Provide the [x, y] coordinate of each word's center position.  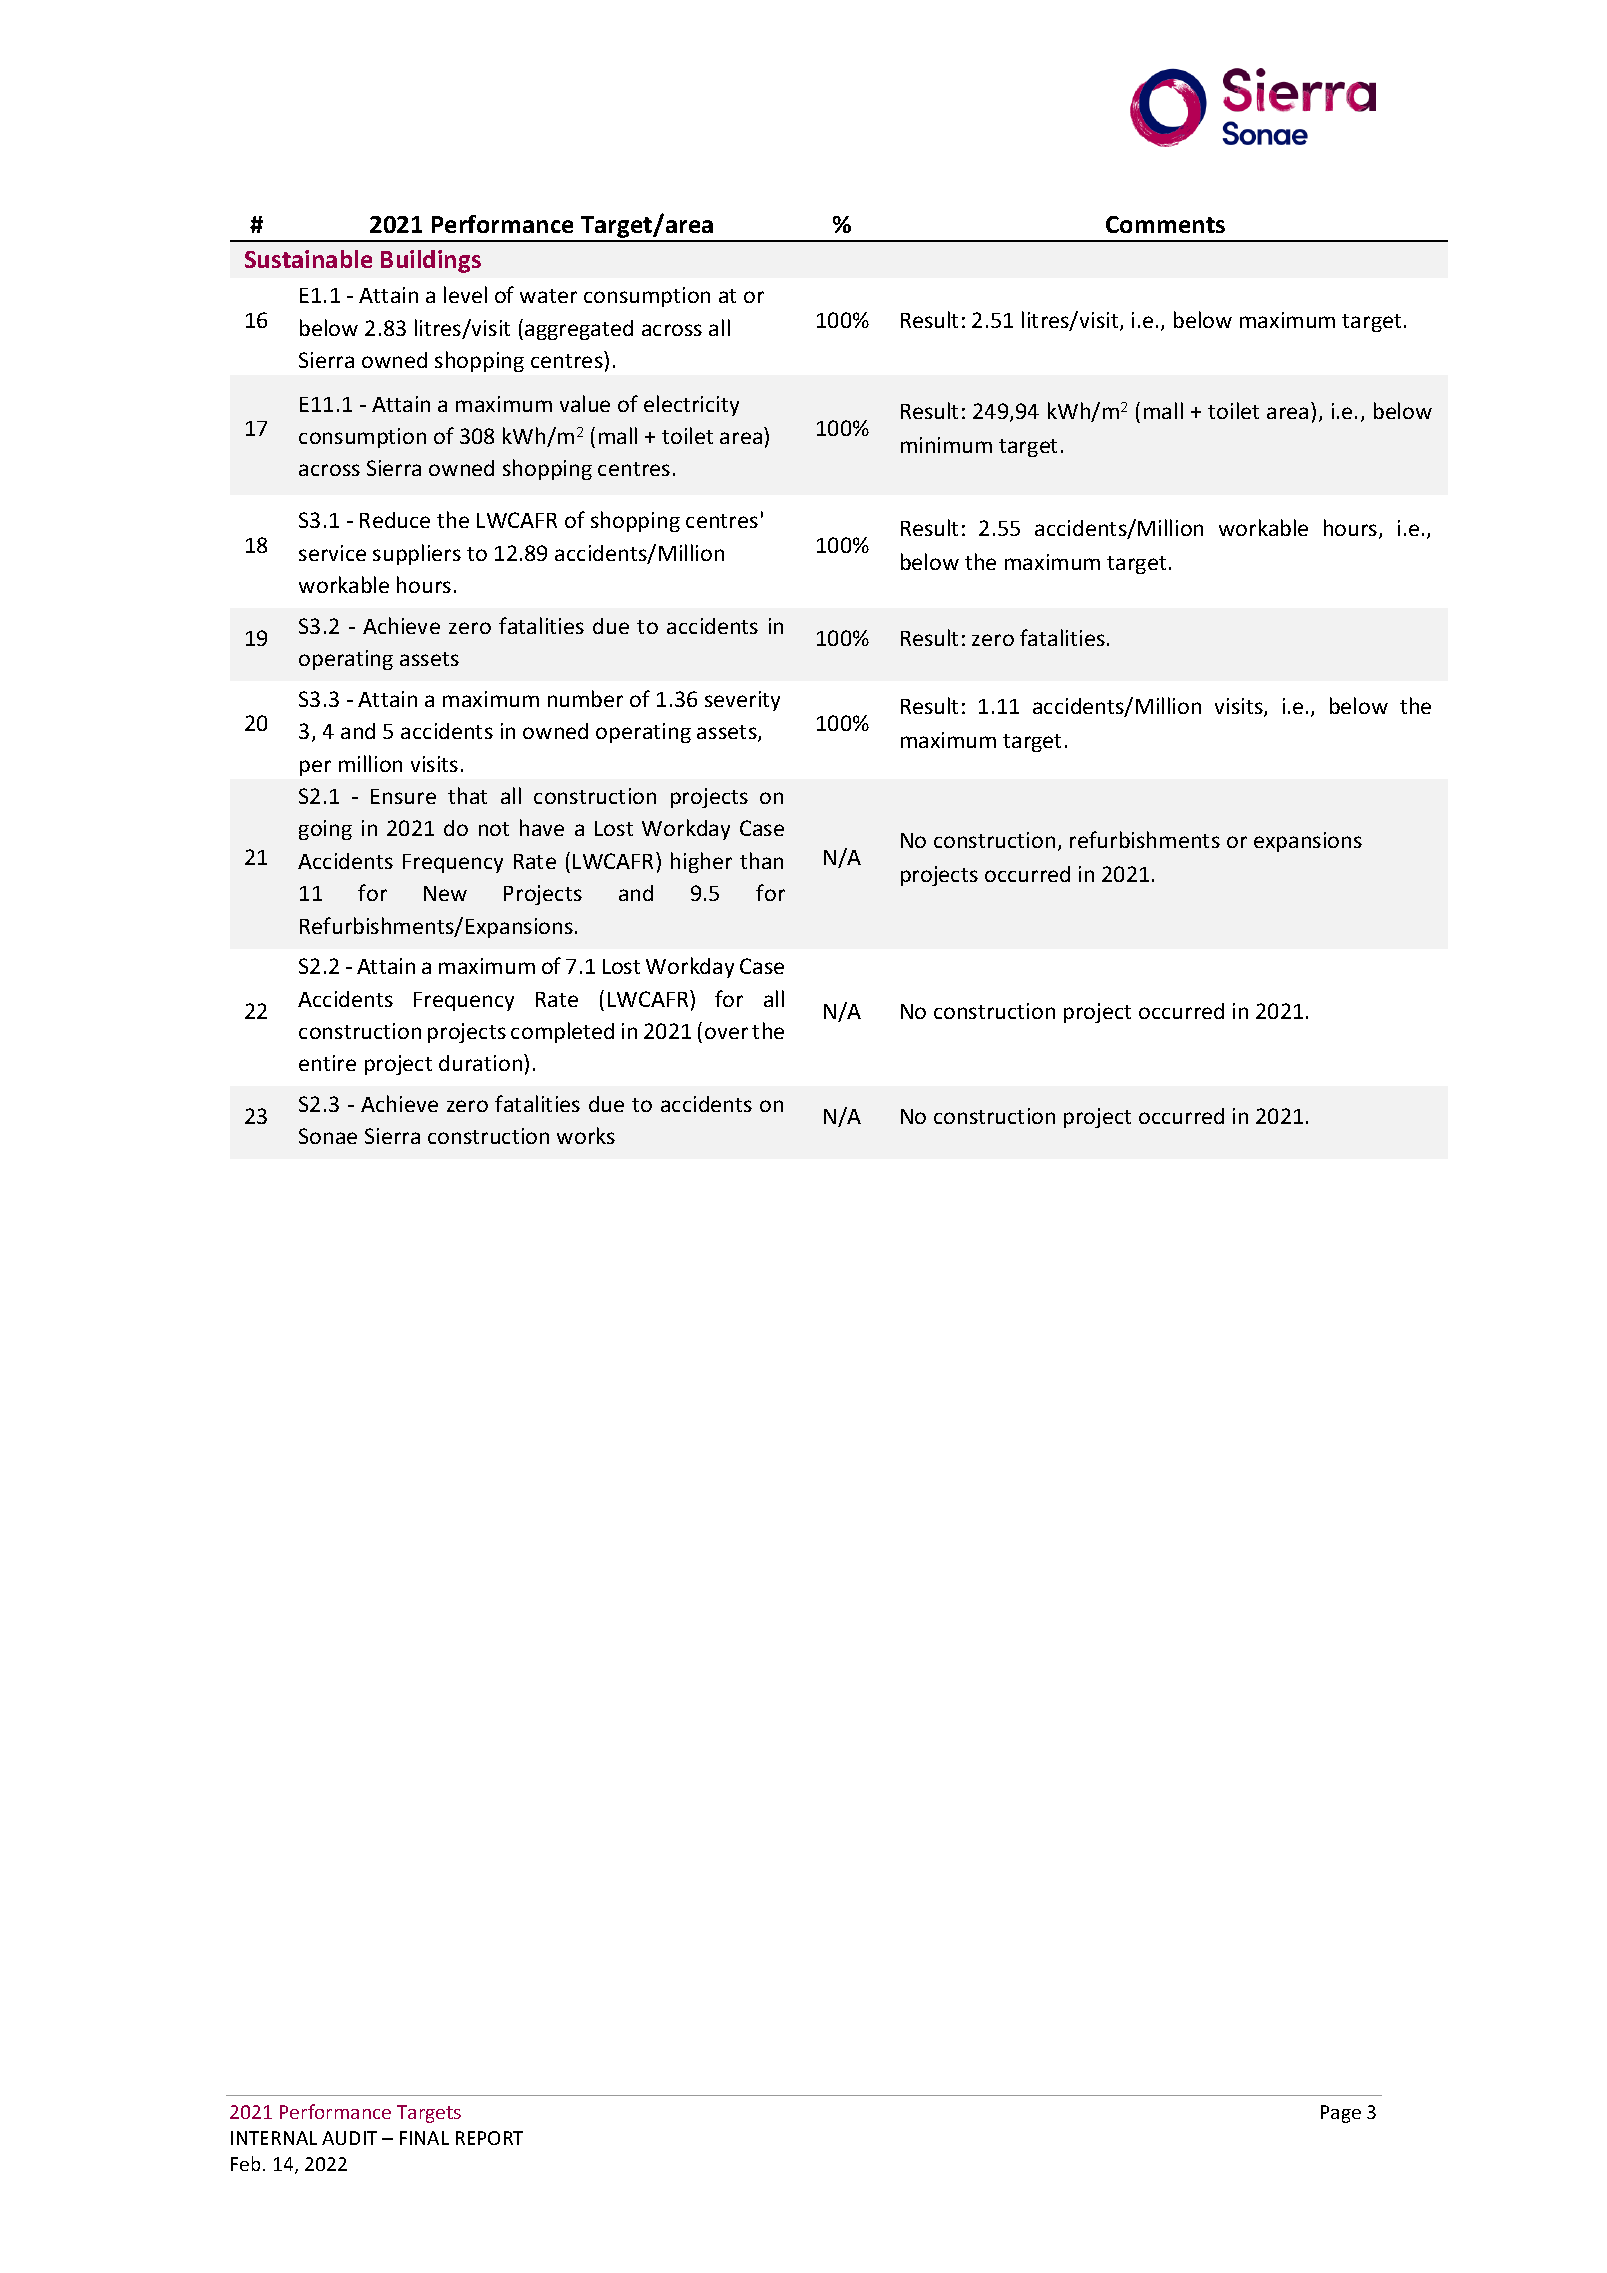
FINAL [424, 2138]
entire [327, 1063]
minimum [946, 445]
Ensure [403, 796]
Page [1341, 2114]
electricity [691, 405]
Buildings [431, 261]
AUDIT [349, 2138]
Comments [1165, 224]
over [726, 1033]
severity [742, 701]
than [761, 860]
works [586, 1135]
